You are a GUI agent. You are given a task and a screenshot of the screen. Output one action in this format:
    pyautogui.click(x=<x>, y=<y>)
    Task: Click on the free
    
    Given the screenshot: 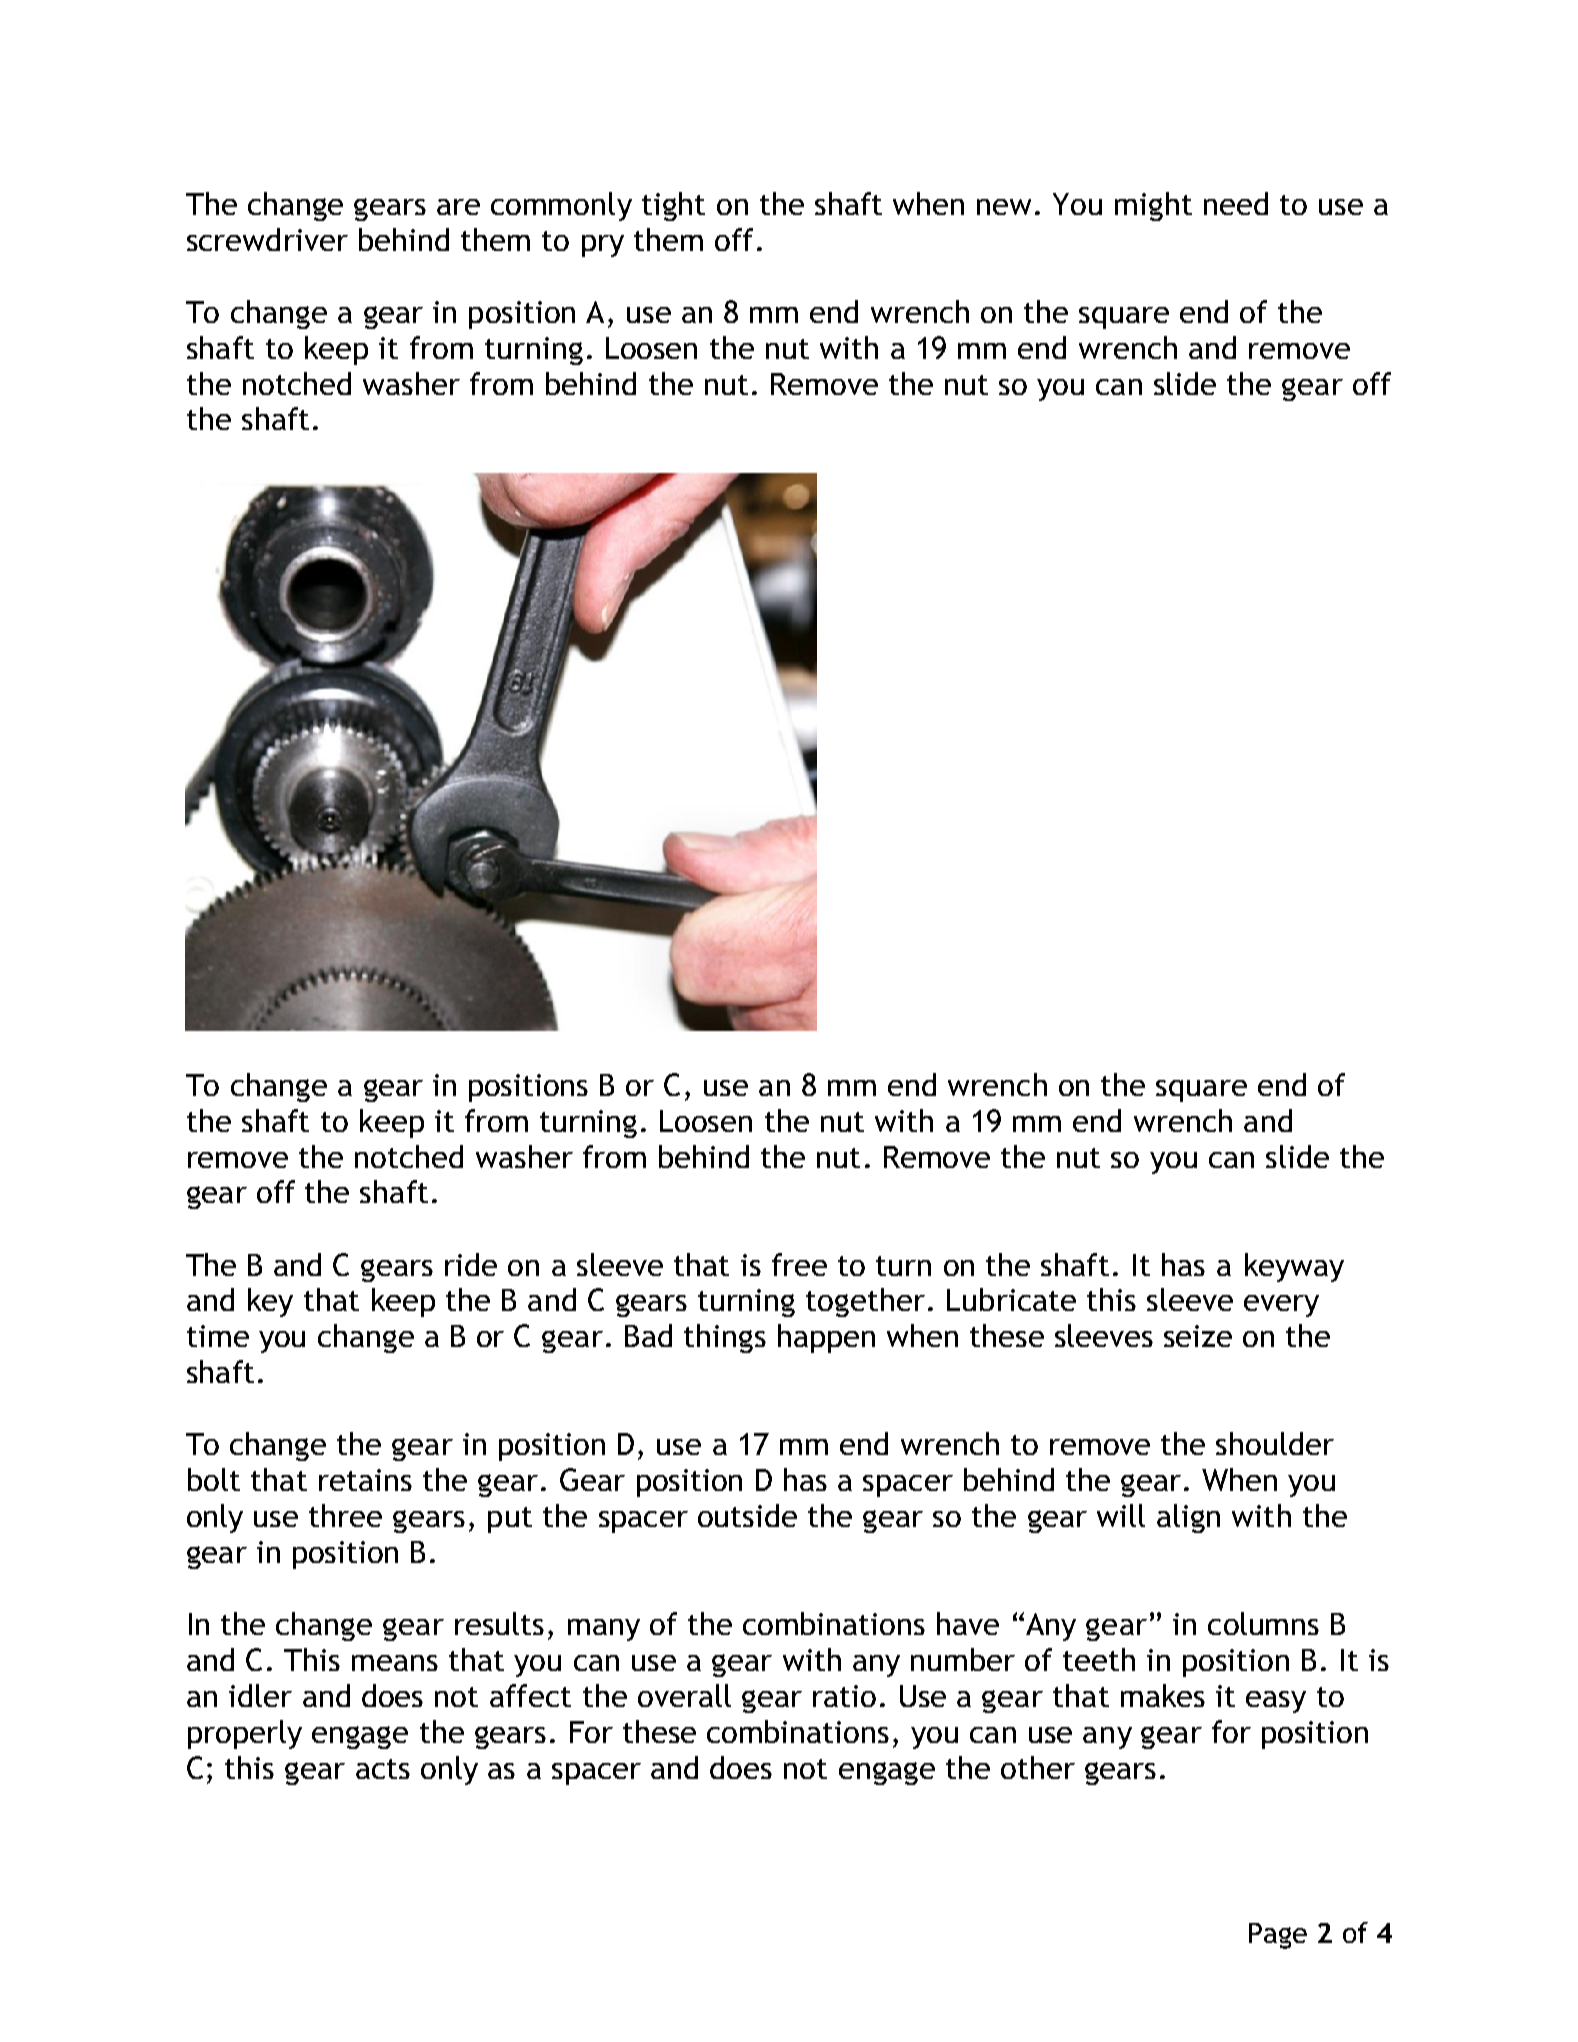 What is the action you would take?
    pyautogui.click(x=799, y=1264)
